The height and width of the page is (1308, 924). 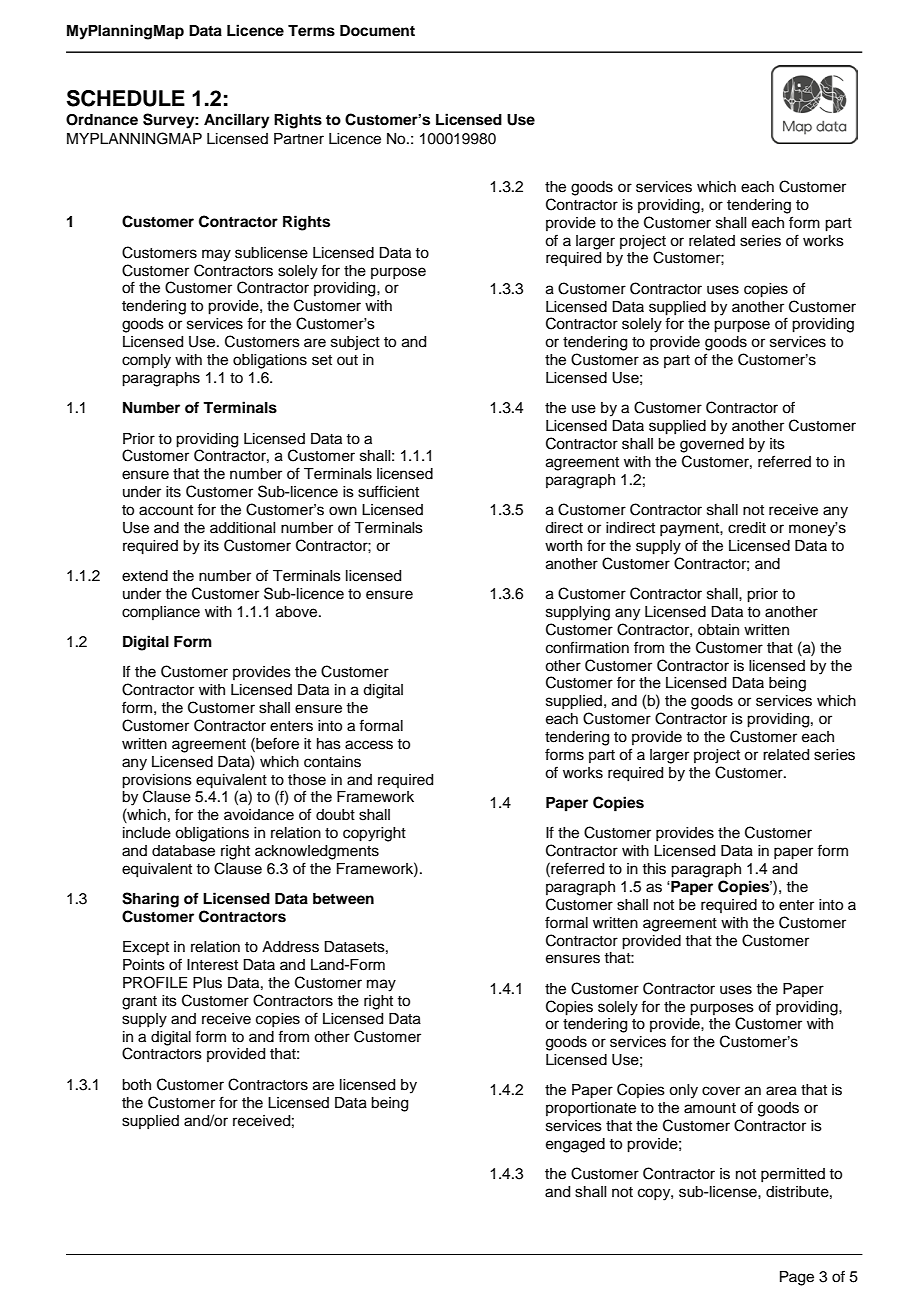 What do you see at coordinates (126, 98) in the page?
I see `SCHEDULE` at bounding box center [126, 98].
